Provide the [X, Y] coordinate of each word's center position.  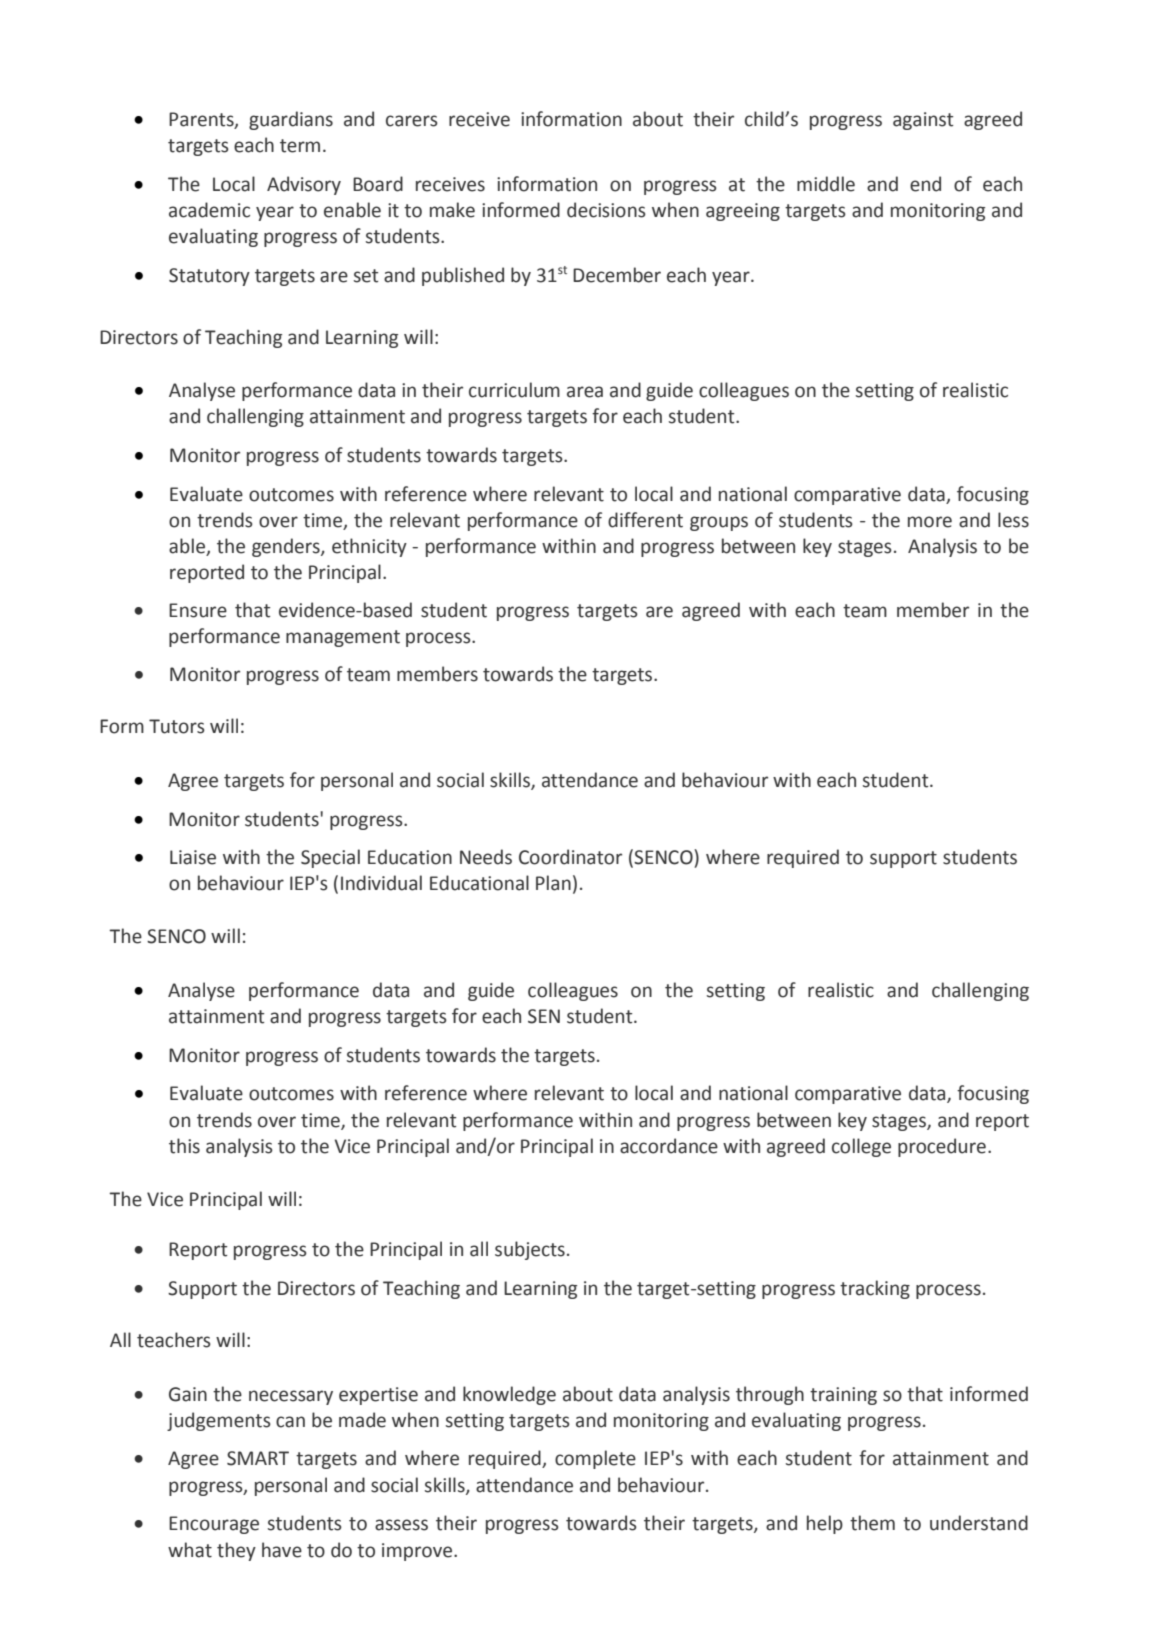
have [282, 1550]
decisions [606, 210]
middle [826, 184]
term [300, 146]
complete [595, 1459]
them [872, 1523]
